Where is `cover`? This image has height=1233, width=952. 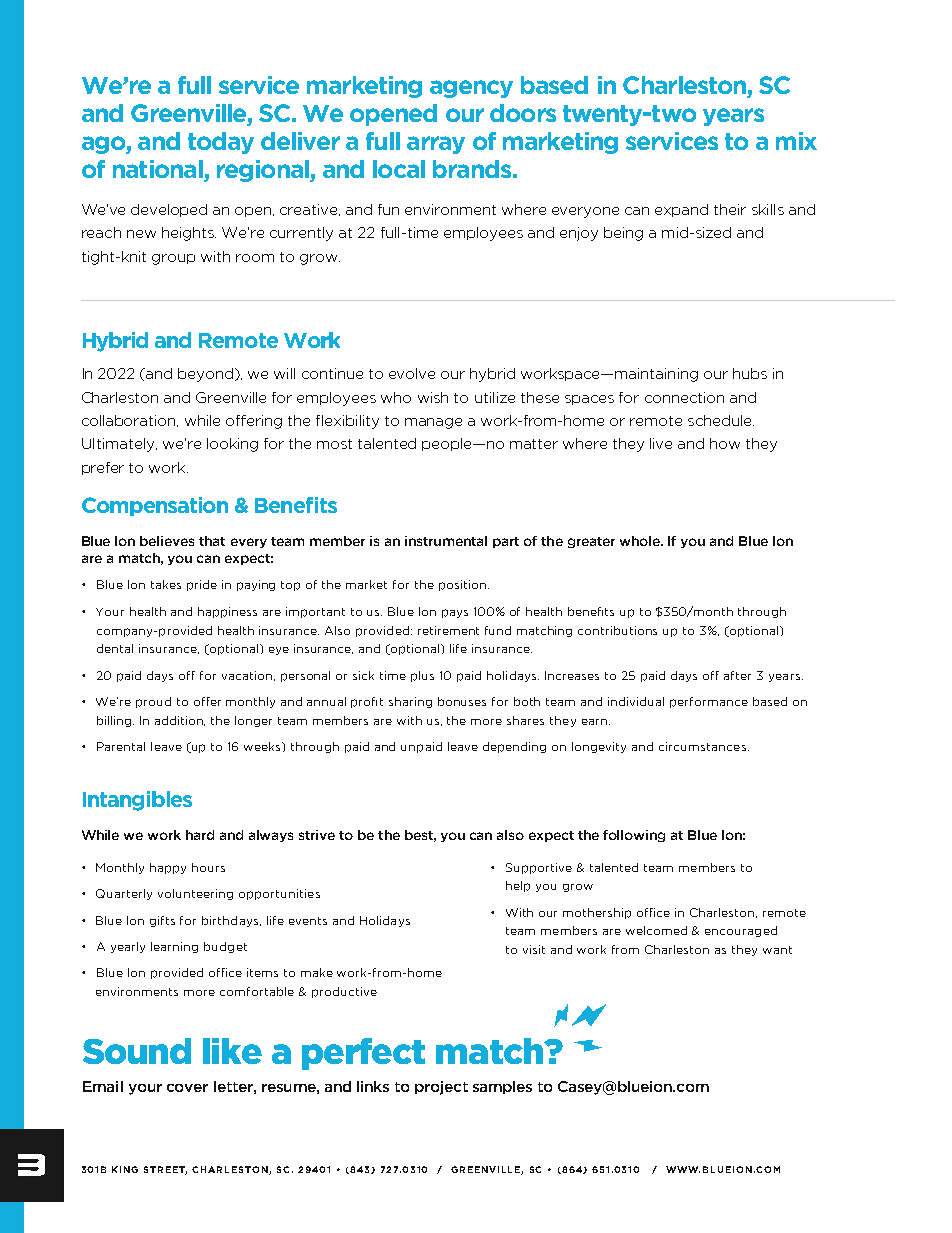 cover is located at coordinates (187, 1088).
